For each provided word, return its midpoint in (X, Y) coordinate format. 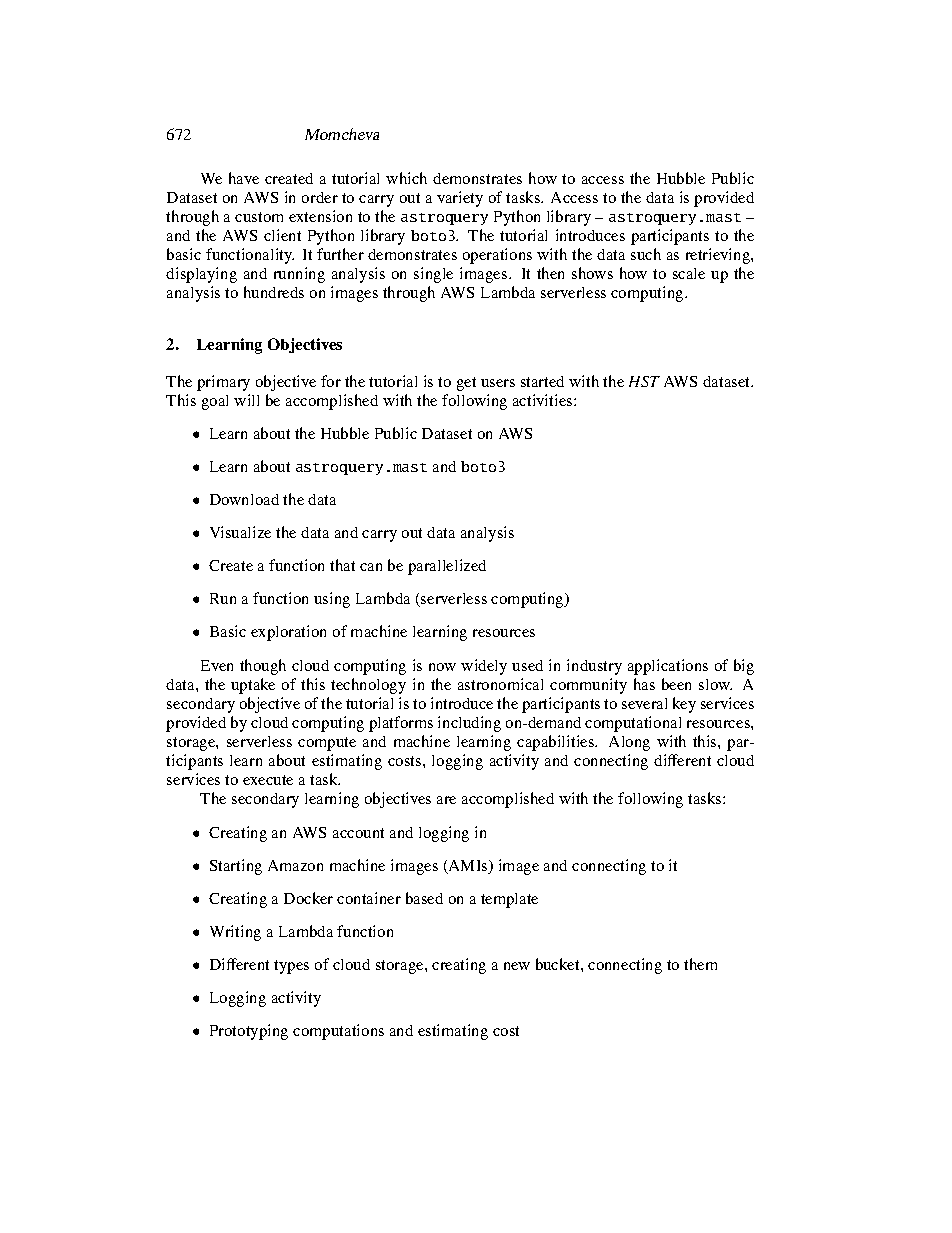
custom (259, 217)
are (446, 800)
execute (268, 780)
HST (644, 381)
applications (668, 667)
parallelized (447, 567)
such (646, 254)
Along (629, 743)
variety (460, 199)
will (246, 400)
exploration (288, 633)
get (466, 384)
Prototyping (249, 1032)
